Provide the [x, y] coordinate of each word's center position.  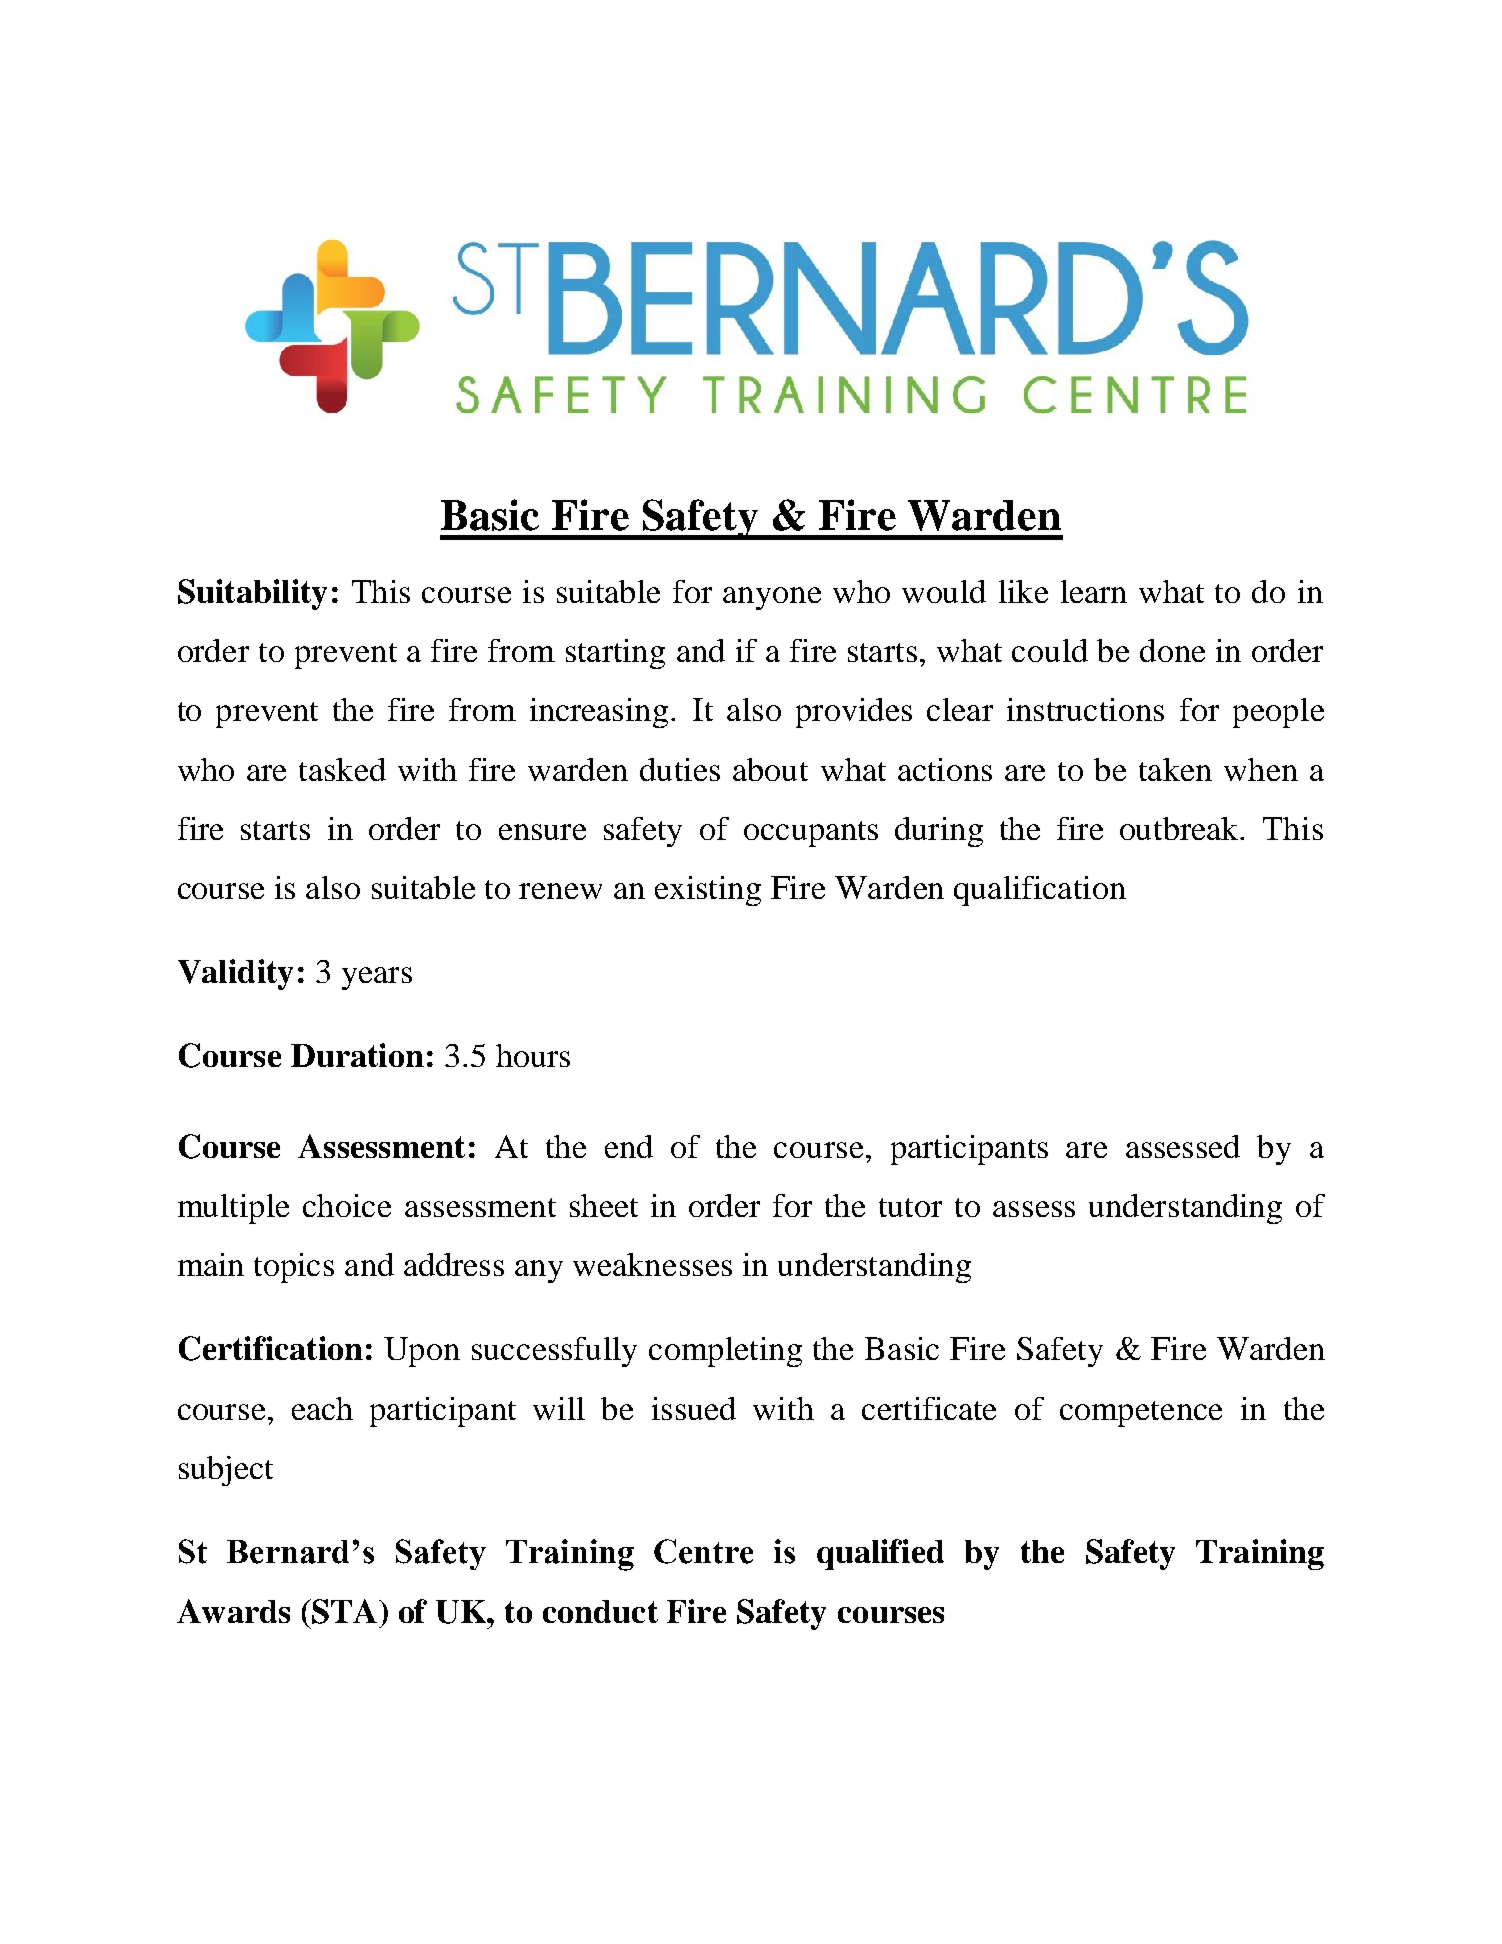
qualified [880, 1554]
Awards [233, 1611]
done [1172, 650]
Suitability [252, 594]
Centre [703, 1551]
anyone [772, 598]
